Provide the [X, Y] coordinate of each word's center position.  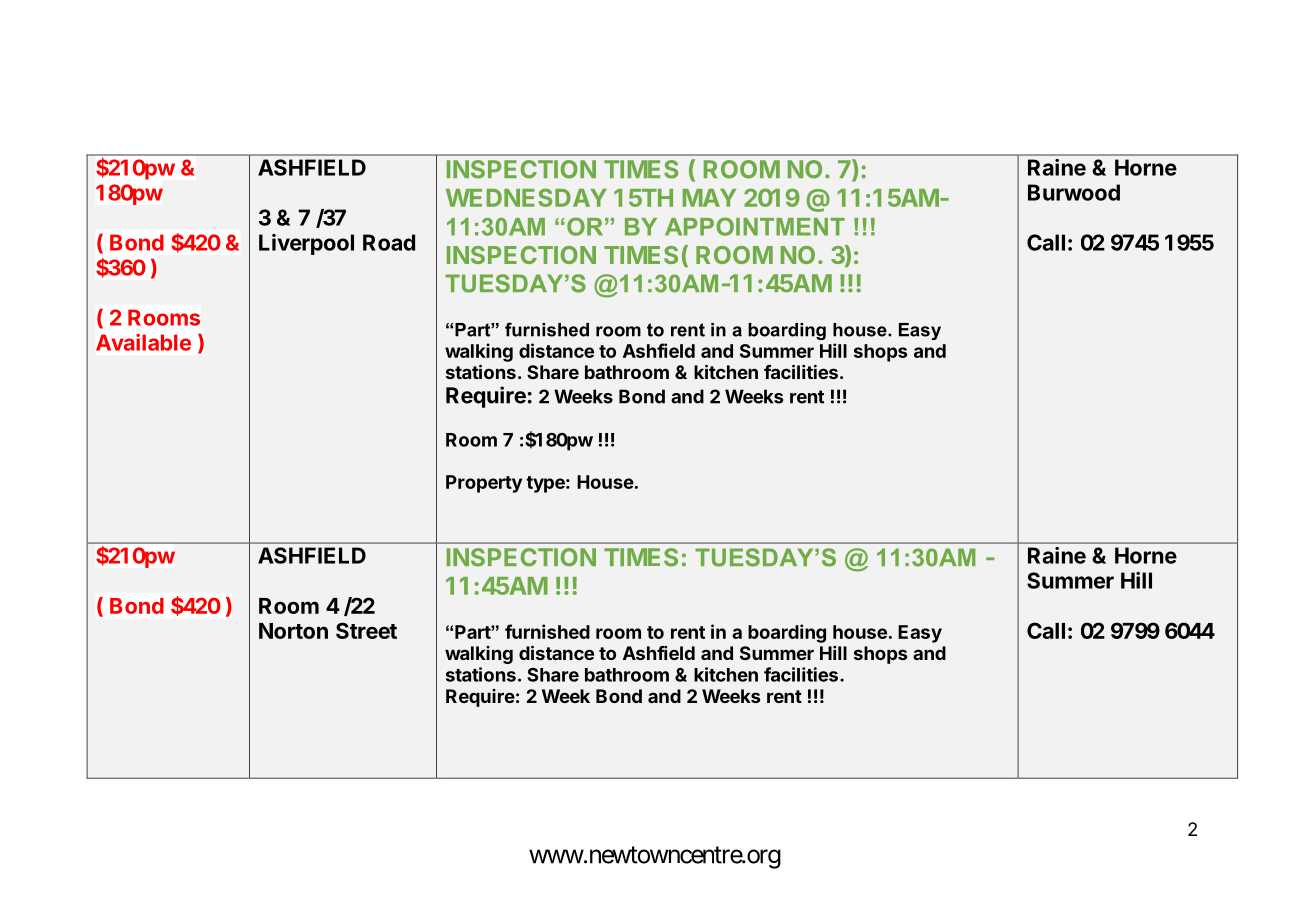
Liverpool [306, 244]
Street [366, 630]
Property [484, 484]
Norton [293, 631]
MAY [709, 198]
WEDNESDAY [526, 197]
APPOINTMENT [755, 226]
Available [143, 342]
